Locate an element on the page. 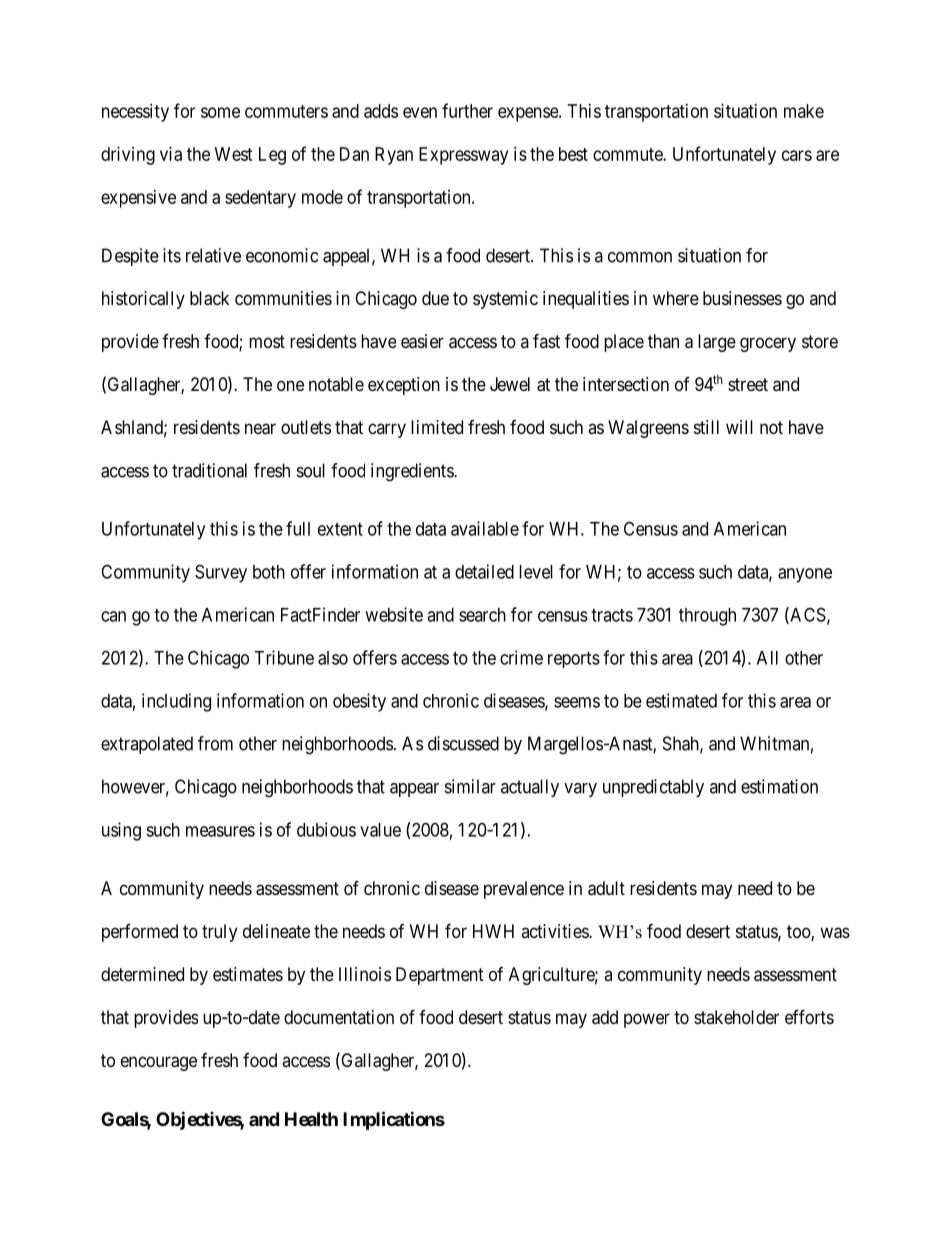 The width and height of the document is (952, 1233). encourage is located at coordinates (159, 1063).
